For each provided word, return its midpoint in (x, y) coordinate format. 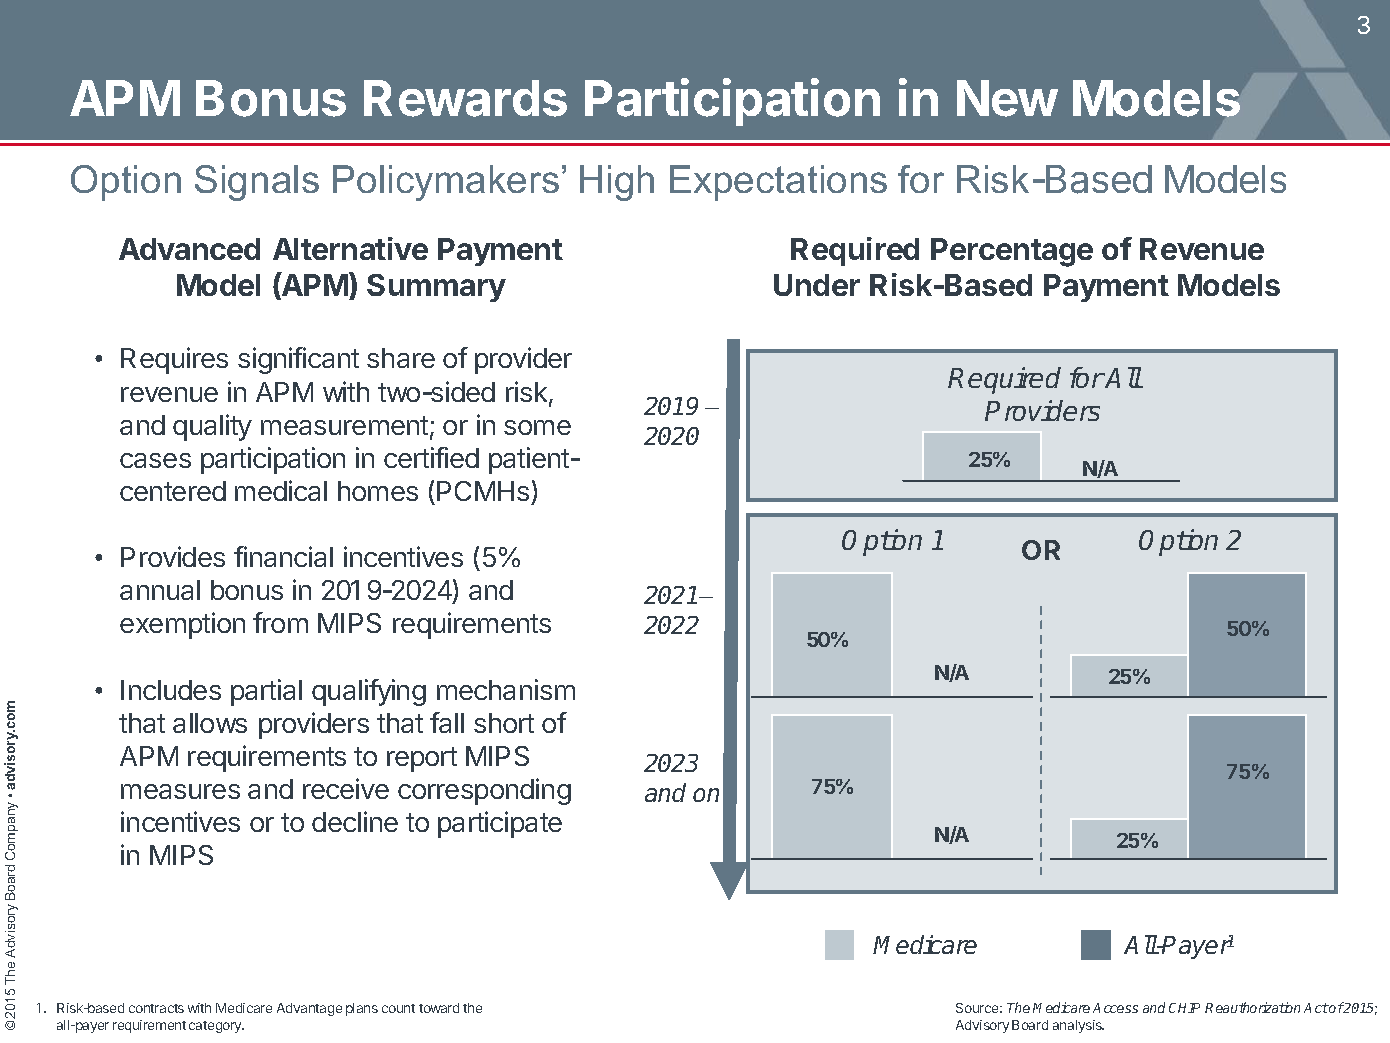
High (617, 183)
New (1007, 98)
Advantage (309, 1009)
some (537, 427)
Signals (257, 183)
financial (283, 556)
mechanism (506, 689)
